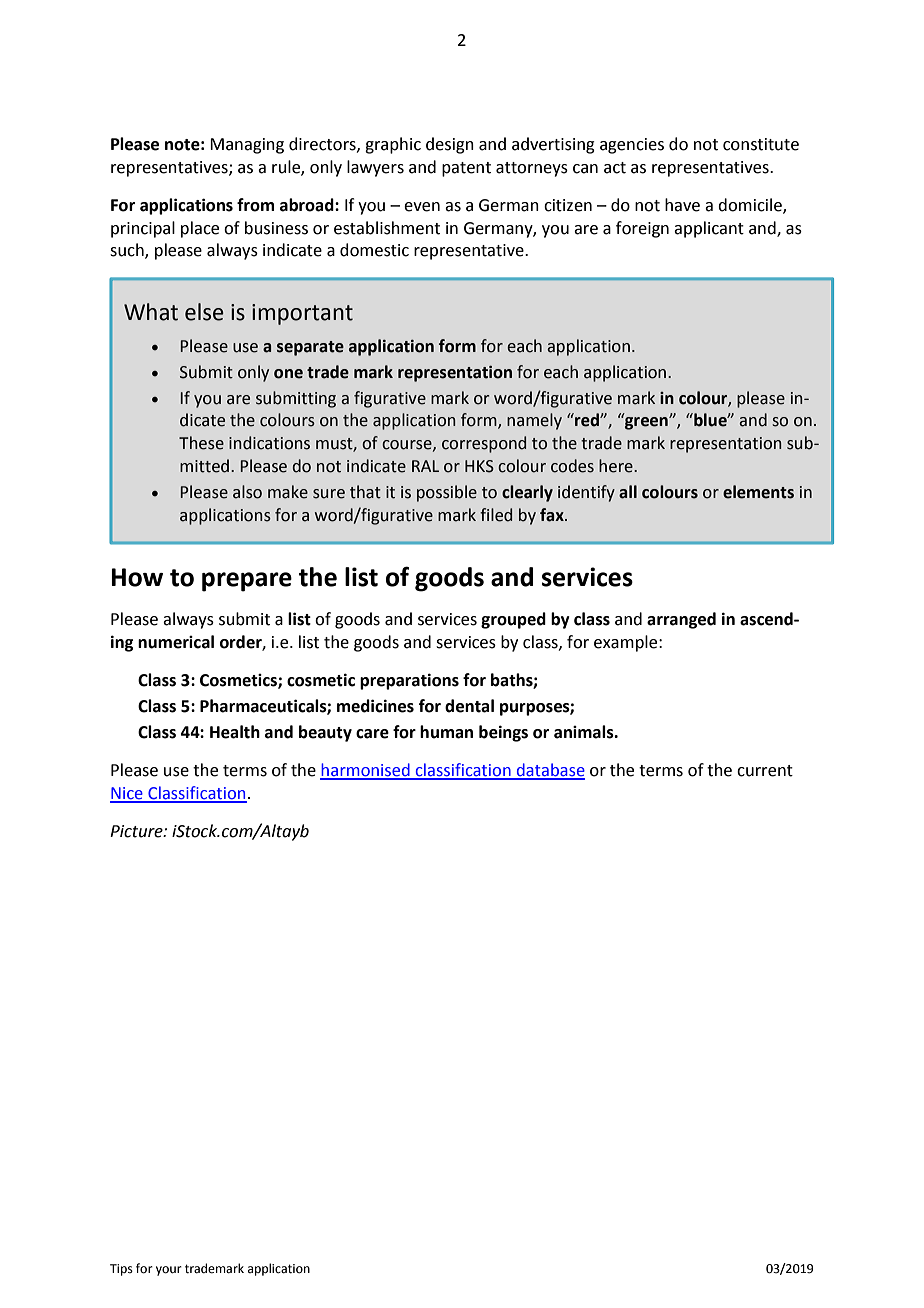  Describe the element at coordinates (200, 229) in the page. I see `place` at that location.
